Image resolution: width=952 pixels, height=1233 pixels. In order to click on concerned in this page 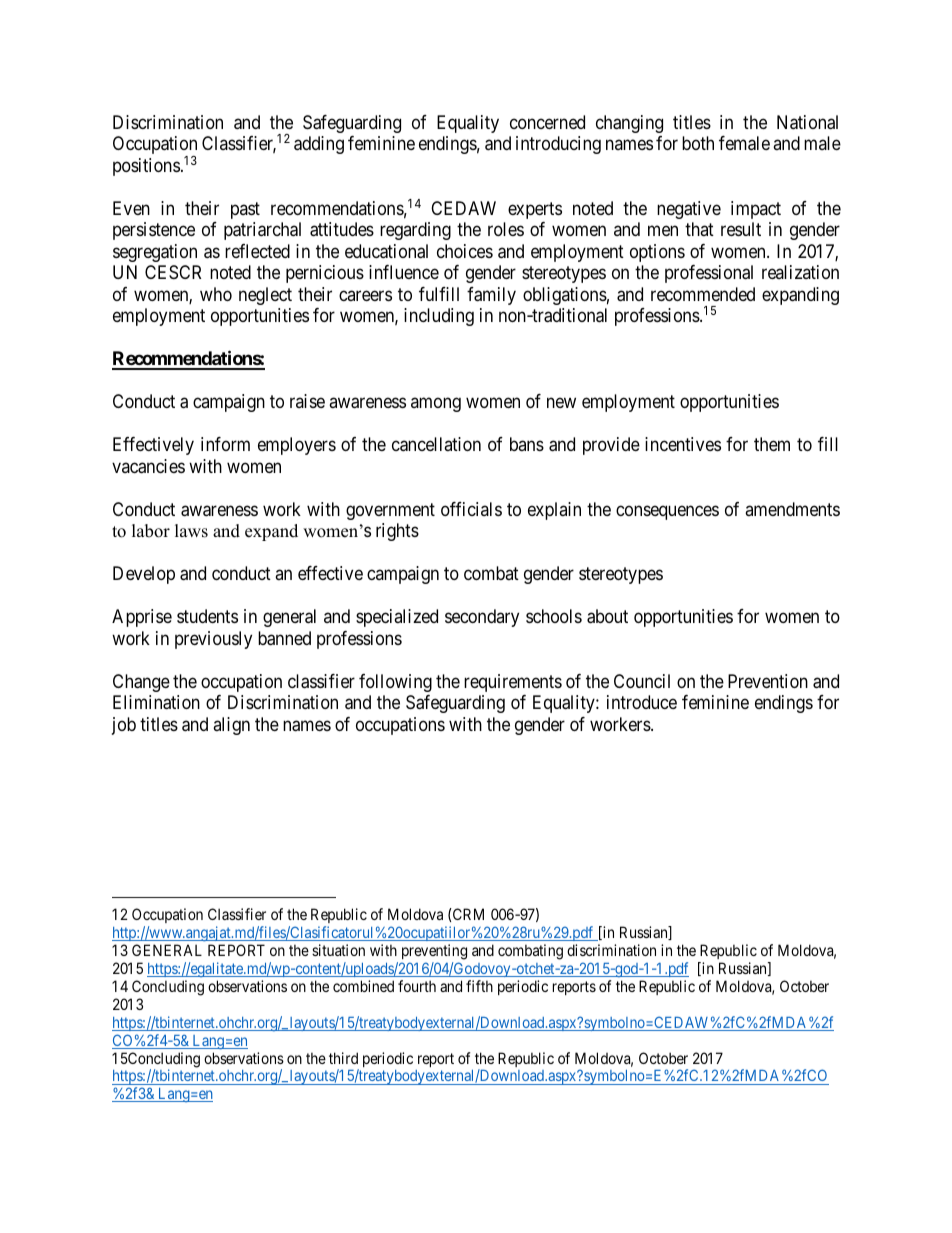, I will do `click(547, 122)`.
